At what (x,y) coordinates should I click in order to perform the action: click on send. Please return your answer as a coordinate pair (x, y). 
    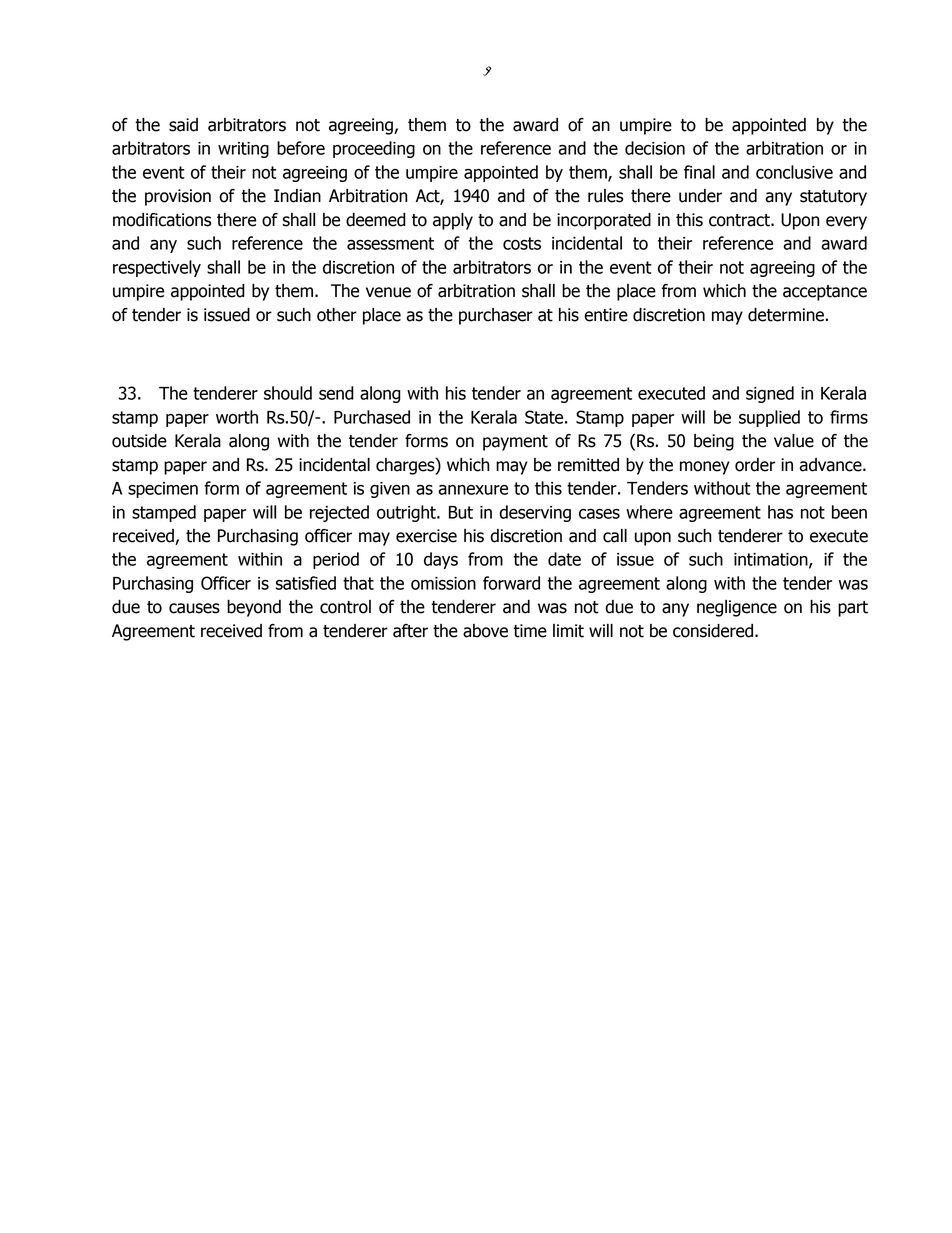
    Looking at the image, I should click on (336, 393).
